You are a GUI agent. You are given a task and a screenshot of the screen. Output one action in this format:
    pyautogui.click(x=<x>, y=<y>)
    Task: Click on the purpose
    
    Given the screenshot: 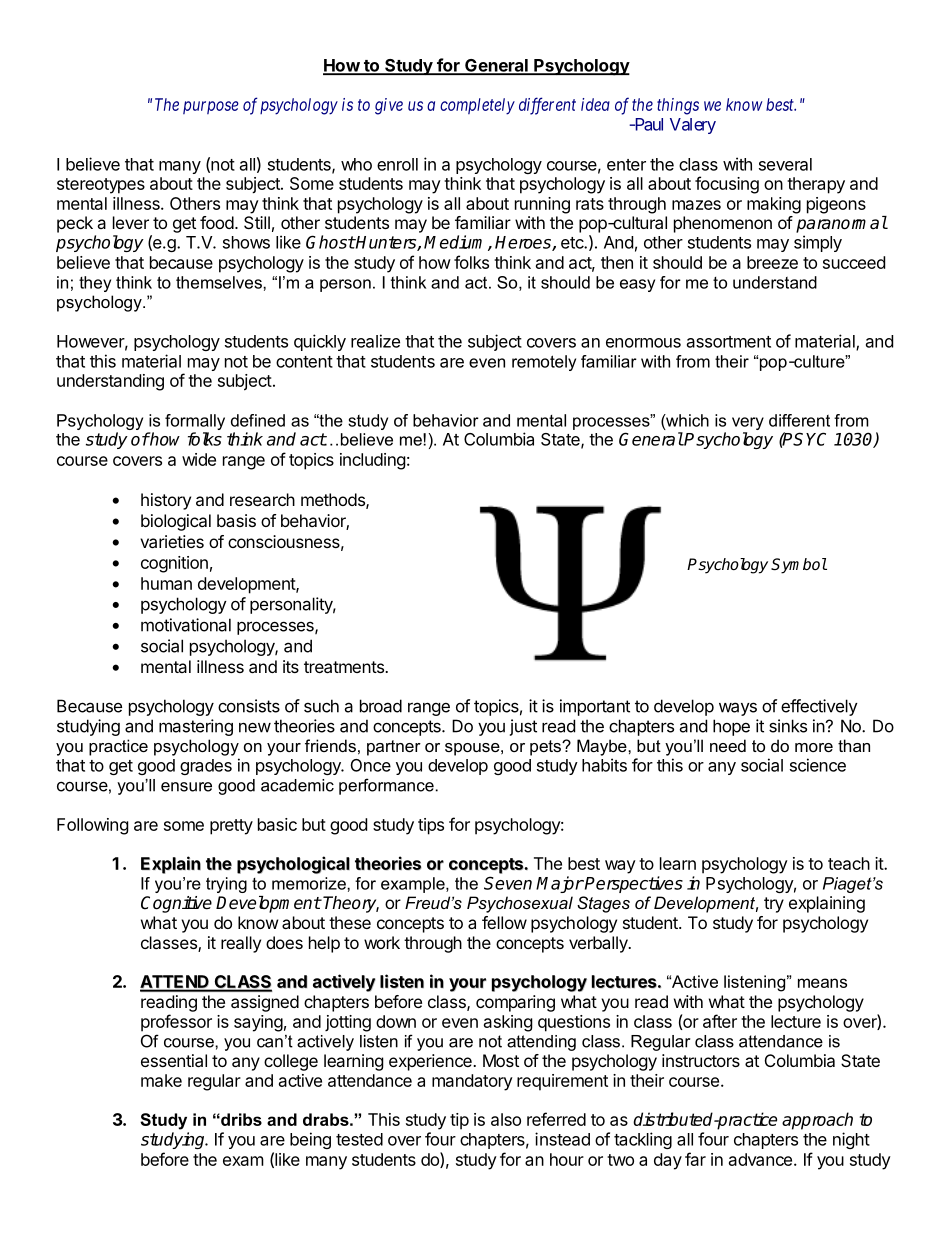 What is the action you would take?
    pyautogui.click(x=211, y=107)
